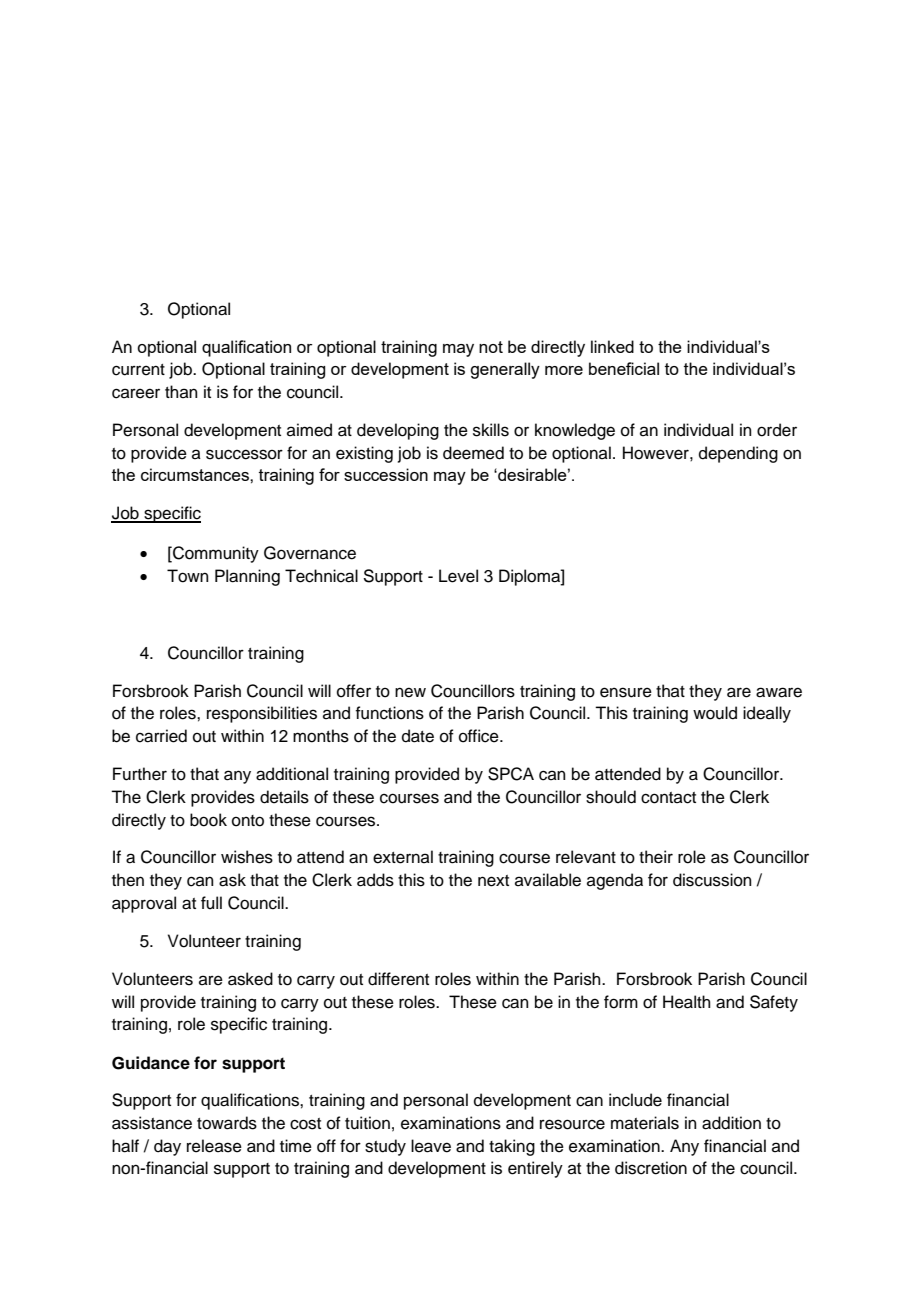 The width and height of the document is (924, 1308). Describe the element at coordinates (208, 820) in the document. I see `book` at that location.
